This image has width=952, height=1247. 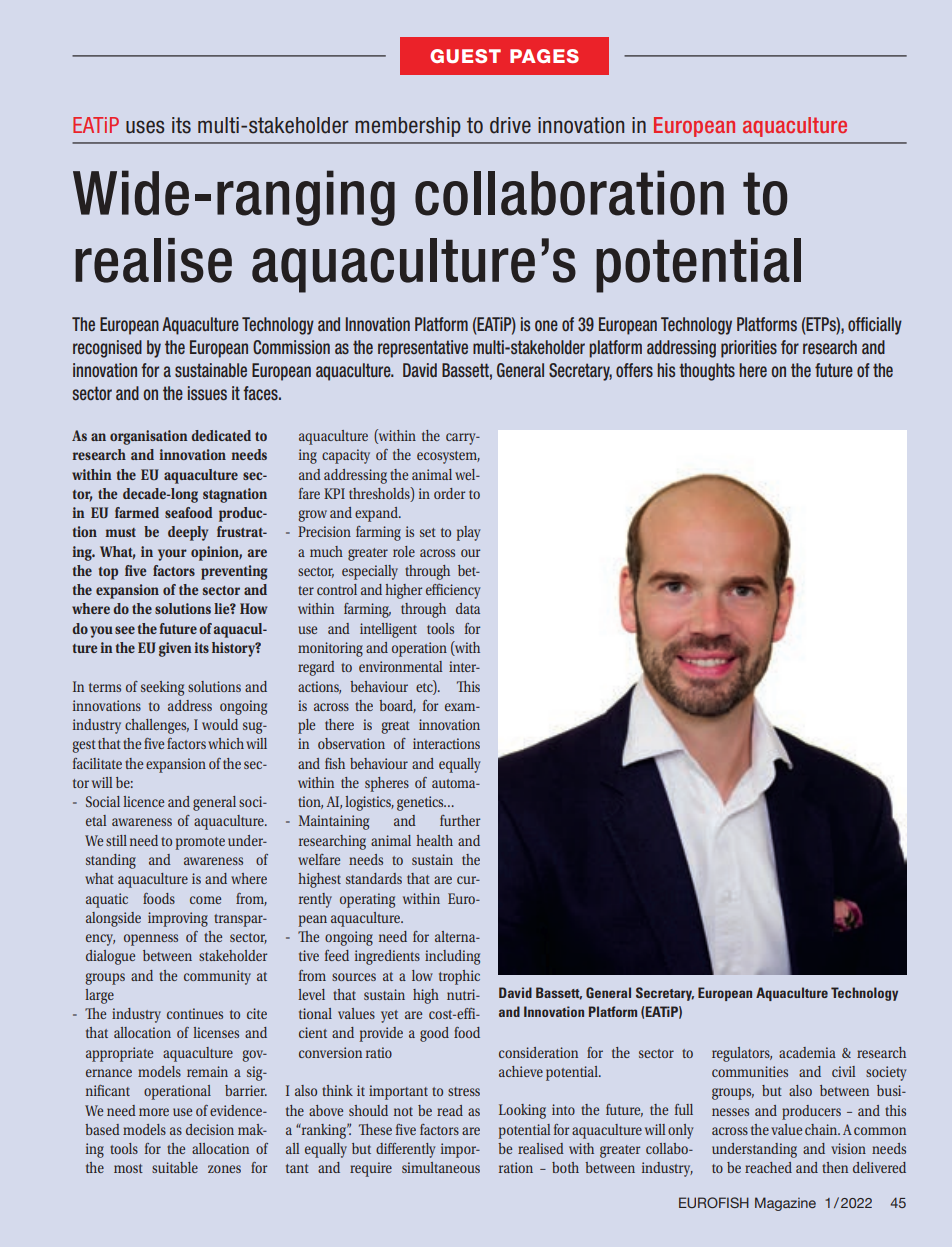 What do you see at coordinates (875, 326) in the image?
I see `officially` at bounding box center [875, 326].
